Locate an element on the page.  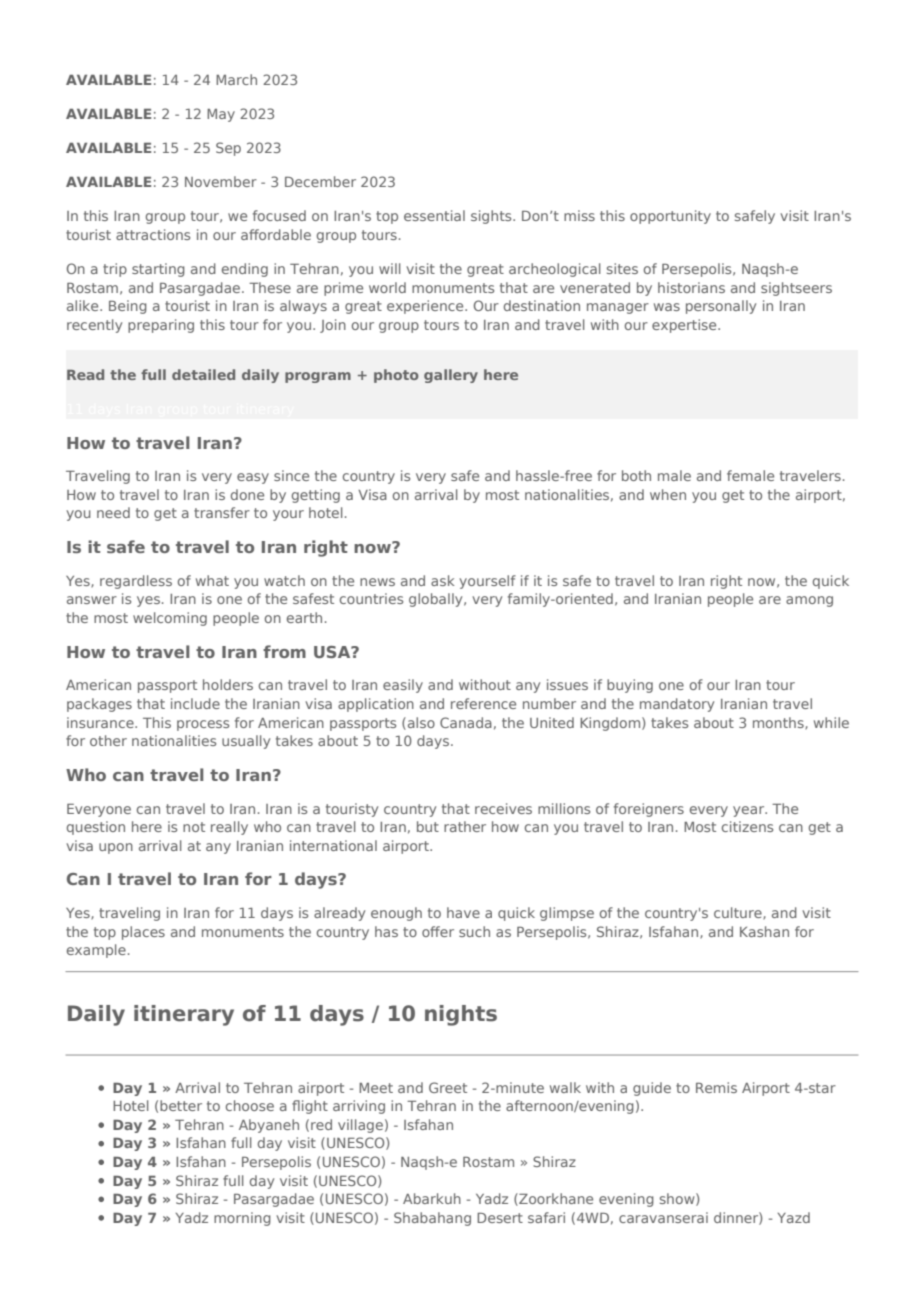
transfer is located at coordinates (222, 512).
